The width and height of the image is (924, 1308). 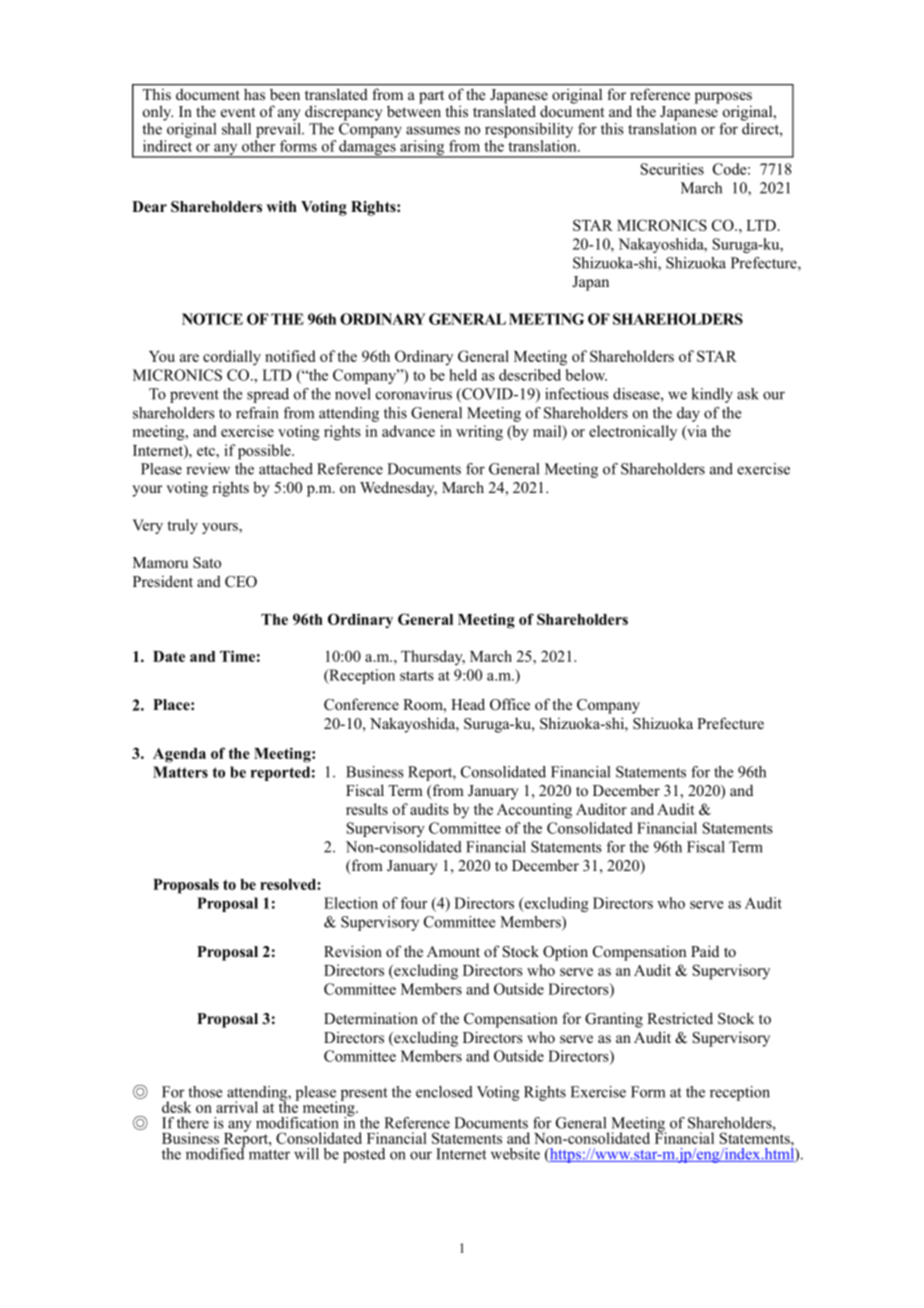 What do you see at coordinates (510, 704) in the image?
I see `Office` at bounding box center [510, 704].
